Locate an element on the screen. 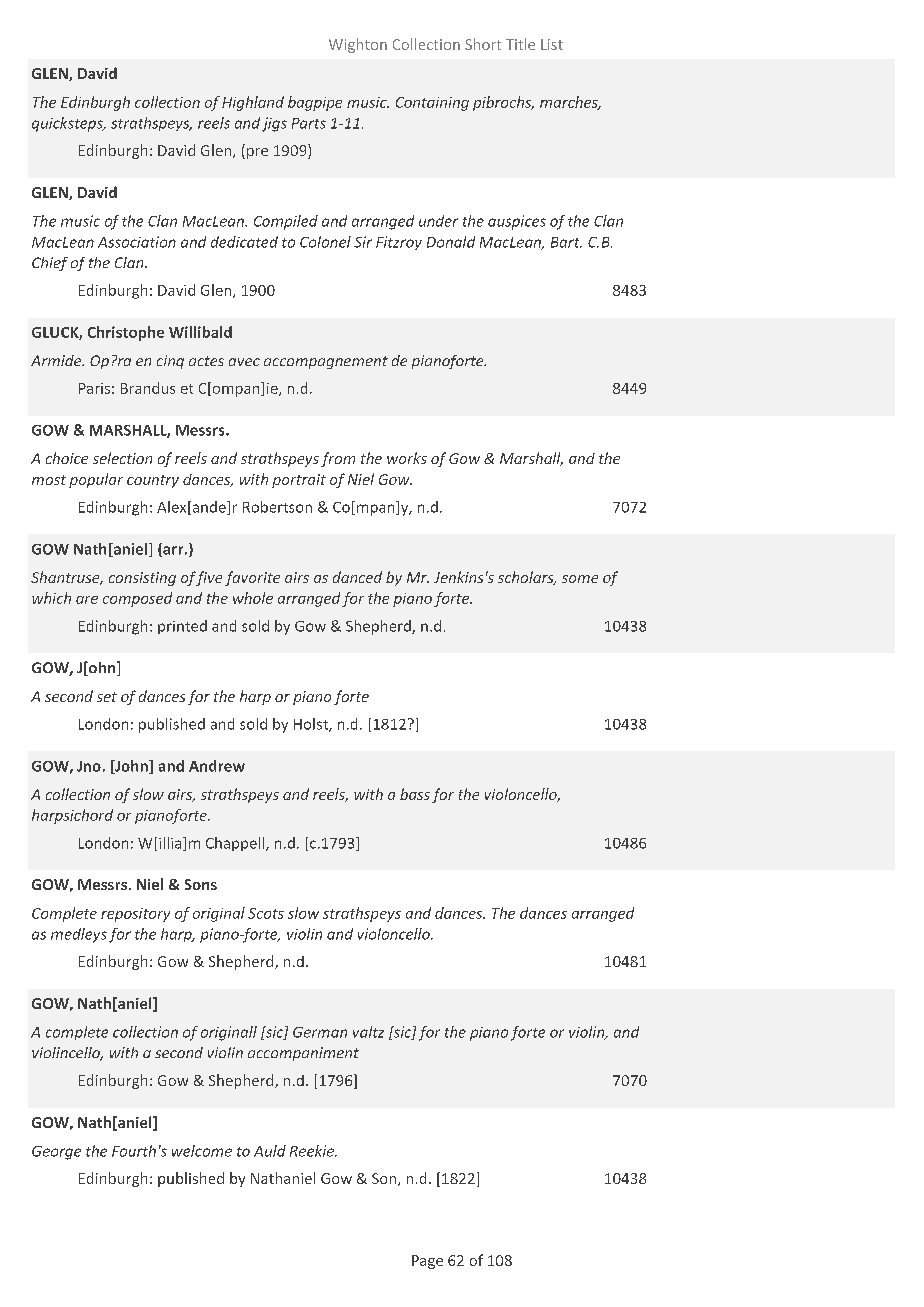  George is located at coordinates (56, 1153).
